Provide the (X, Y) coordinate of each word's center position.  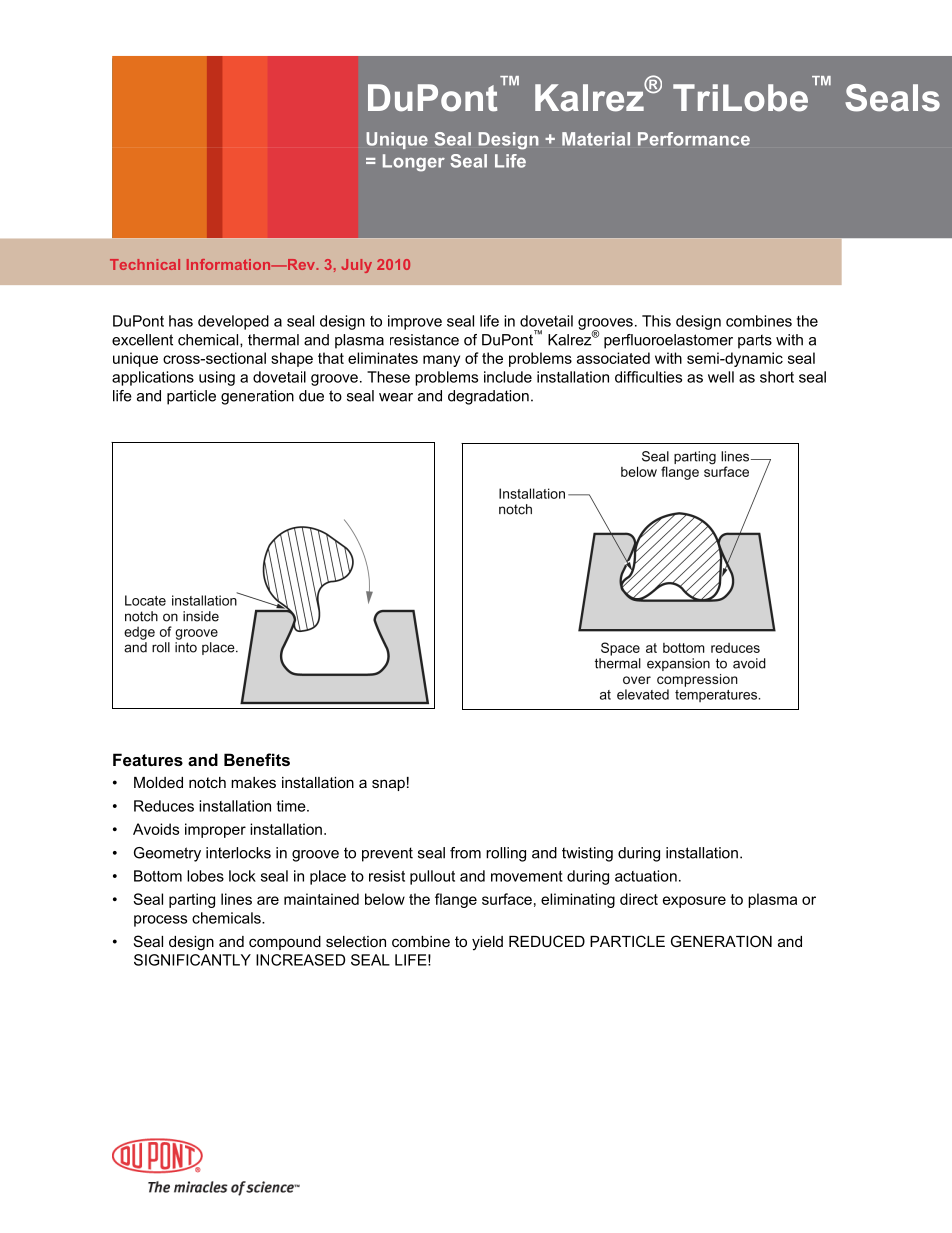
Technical (145, 264)
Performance (694, 139)
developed (233, 322)
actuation (646, 876)
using (217, 378)
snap (388, 785)
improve (415, 322)
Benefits (257, 759)
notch (207, 782)
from (465, 853)
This (656, 321)
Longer (414, 163)
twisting (587, 854)
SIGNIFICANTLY (192, 960)
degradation (488, 397)
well (721, 377)
